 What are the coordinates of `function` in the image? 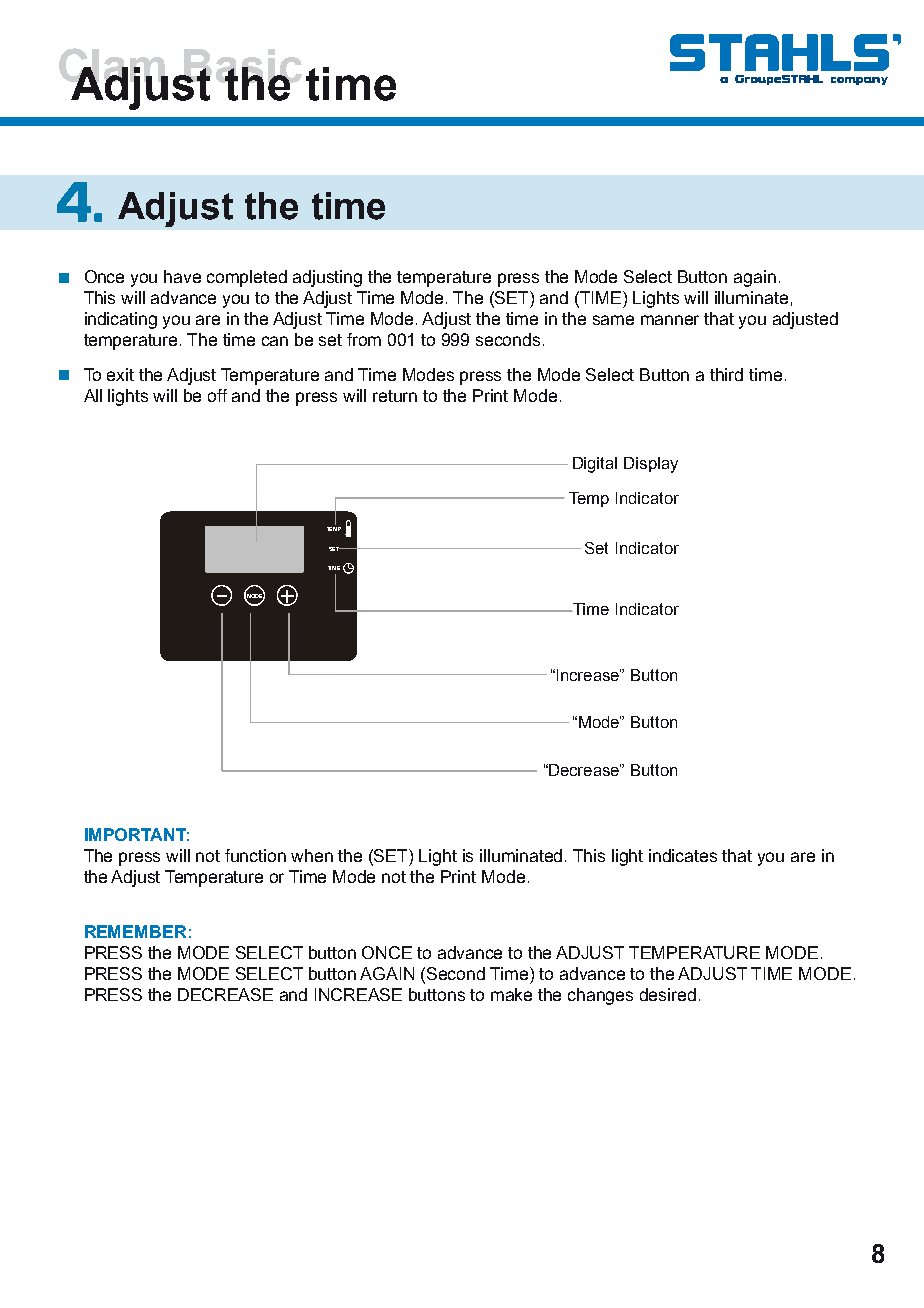 It's located at (255, 855).
